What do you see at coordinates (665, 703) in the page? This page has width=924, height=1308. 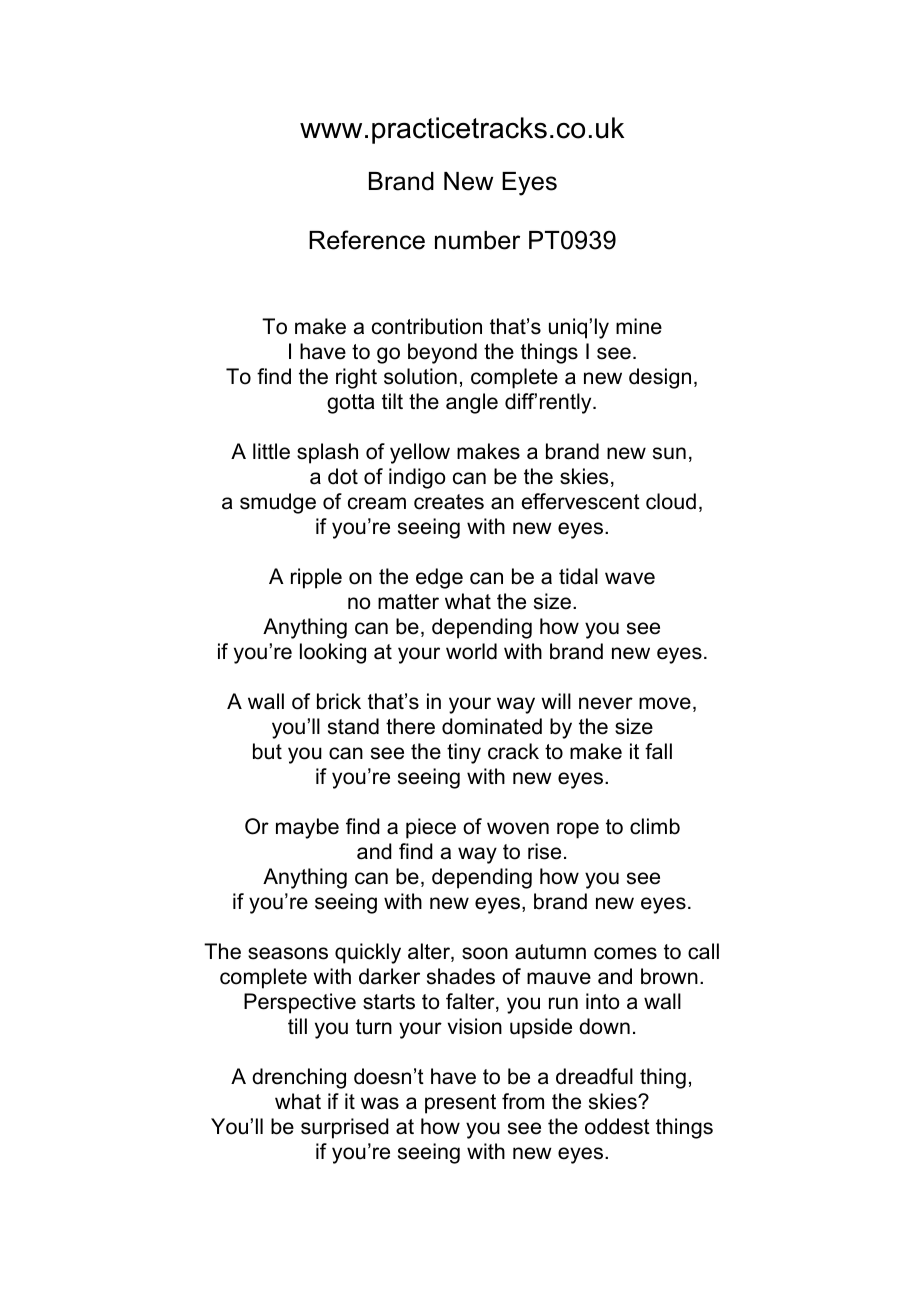 I see `move` at bounding box center [665, 703].
